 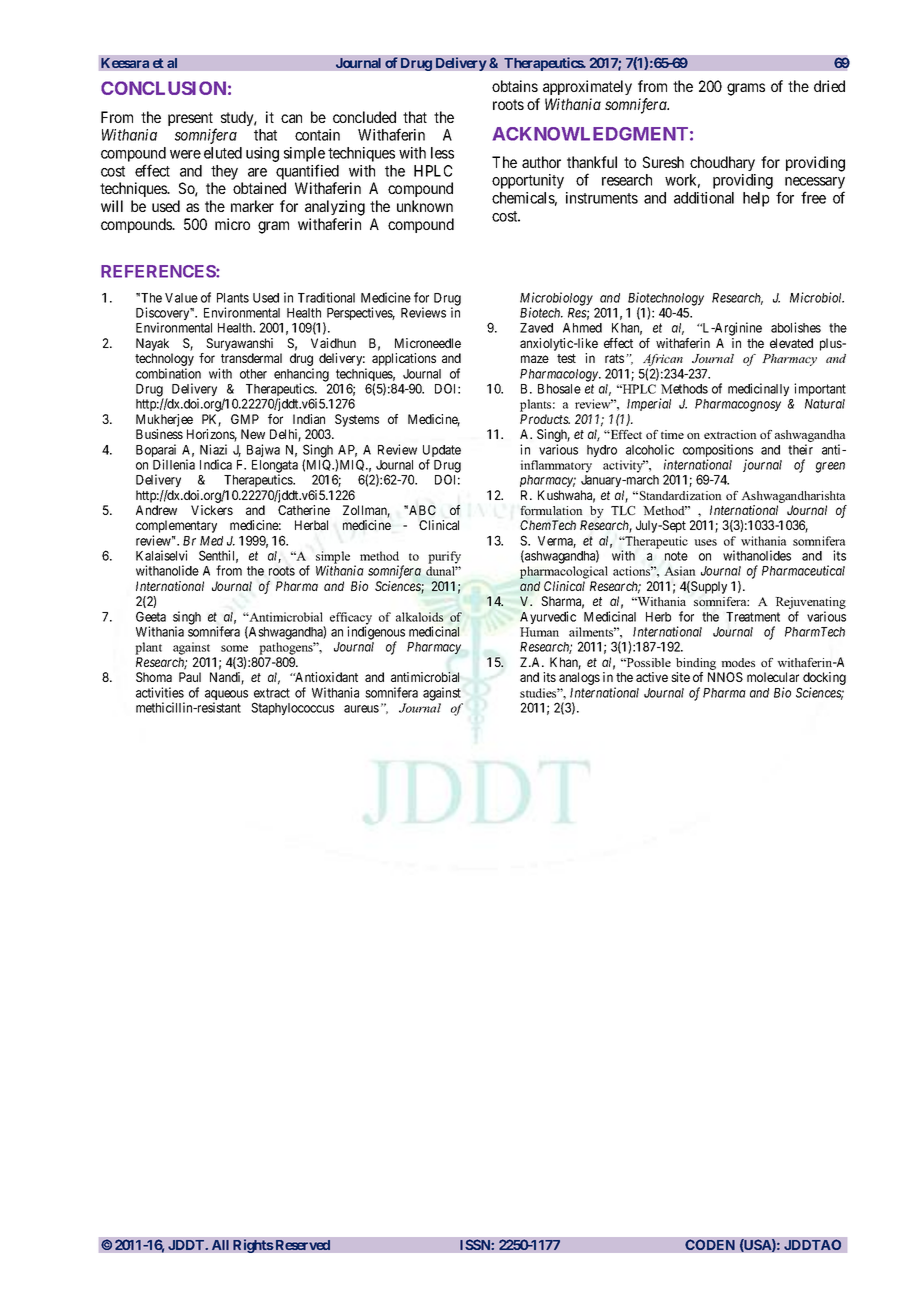 I want to click on unknown, so click(x=425, y=206).
